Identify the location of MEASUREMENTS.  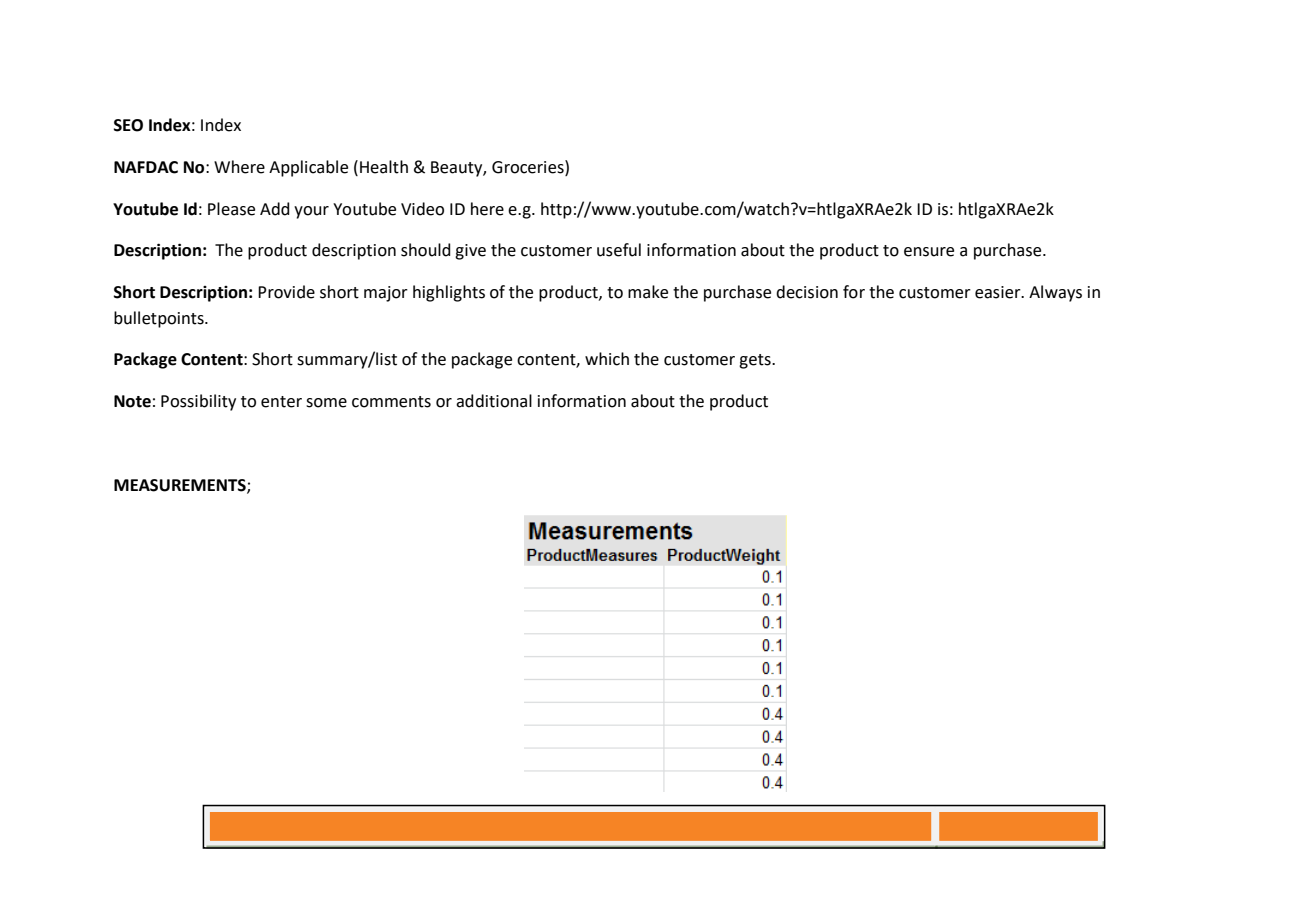
(181, 486).
